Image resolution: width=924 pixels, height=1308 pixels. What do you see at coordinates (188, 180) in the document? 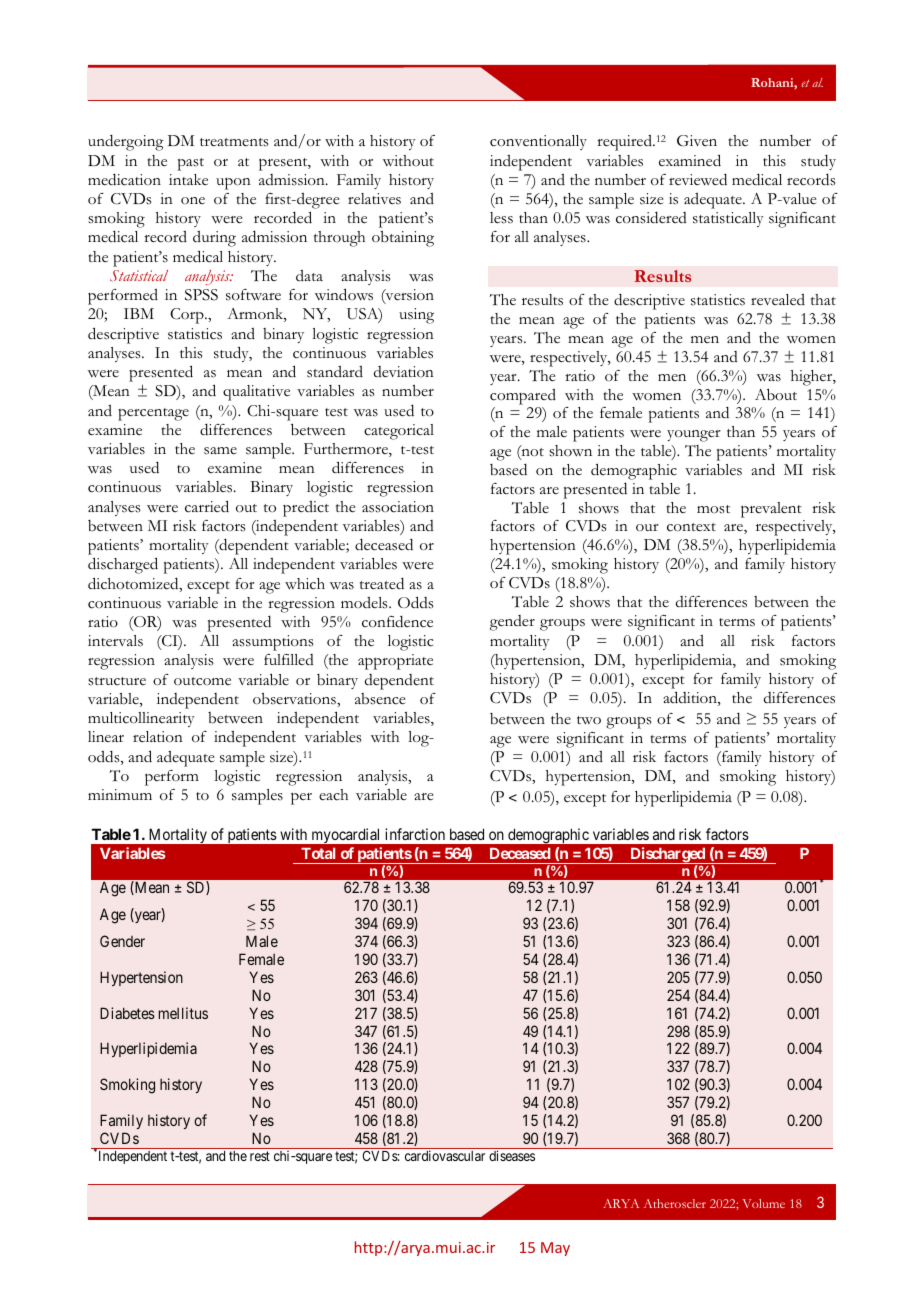
I see `intake` at bounding box center [188, 180].
